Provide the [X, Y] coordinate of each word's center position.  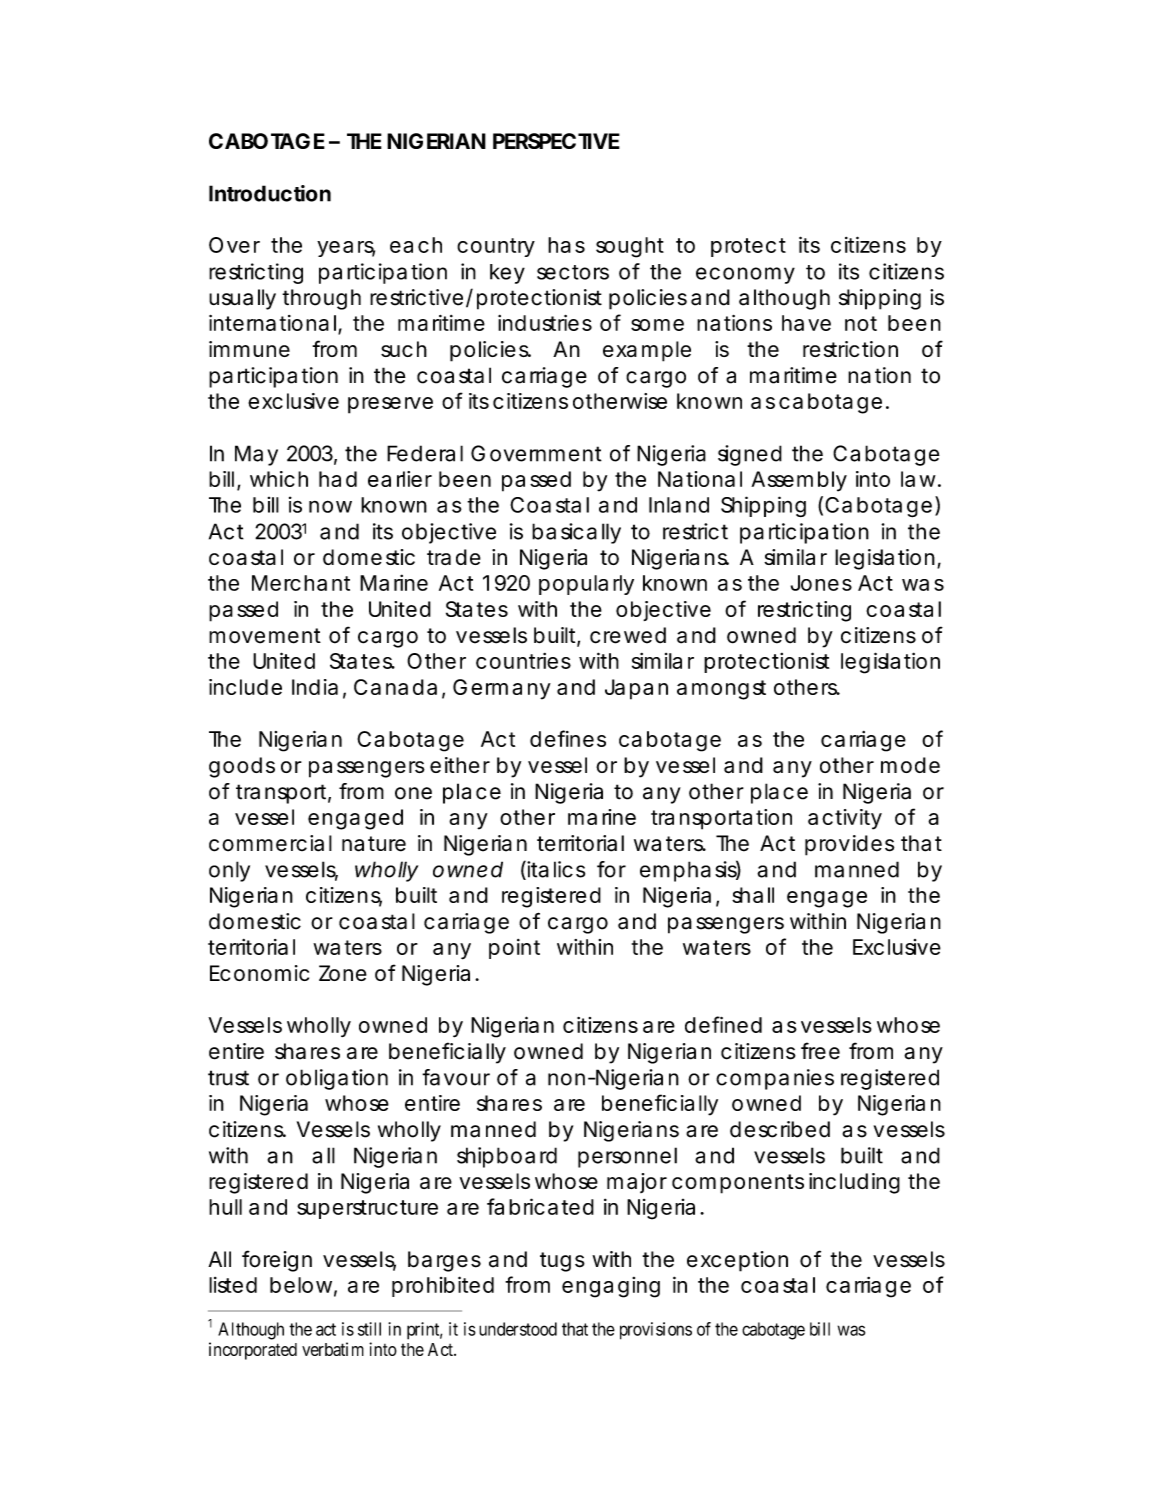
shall [753, 895]
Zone [343, 973]
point [514, 949]
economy [745, 275]
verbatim [333, 1349]
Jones [821, 583]
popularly [586, 585]
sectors [573, 272]
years [346, 249]
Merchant [301, 583]
